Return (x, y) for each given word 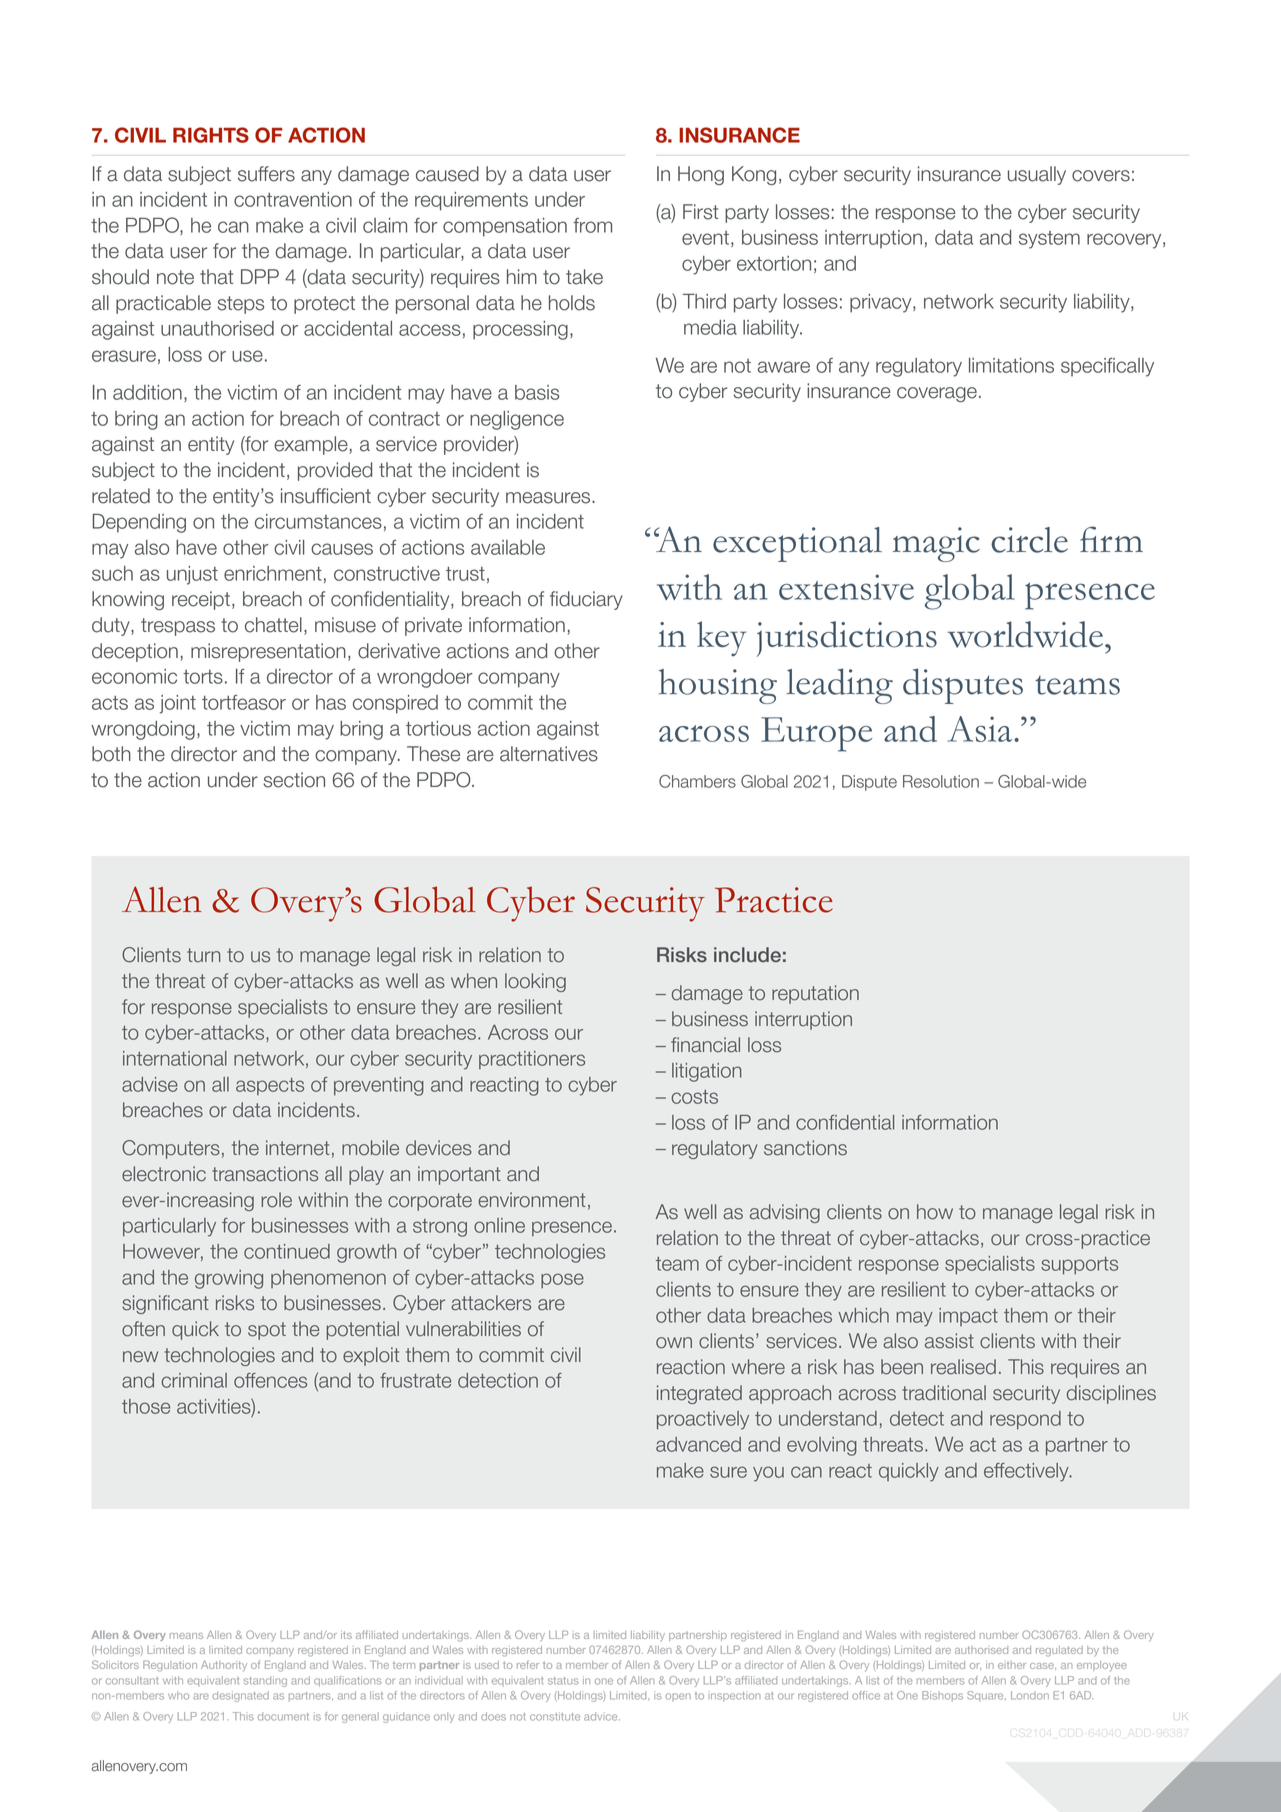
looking (535, 982)
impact (968, 1317)
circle (1029, 540)
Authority (224, 1666)
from (592, 225)
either (1012, 1665)
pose (562, 1281)
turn (204, 955)
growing (229, 1279)
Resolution (941, 781)
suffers (266, 174)
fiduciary (586, 600)
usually (1037, 175)
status (563, 1681)
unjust (192, 575)
